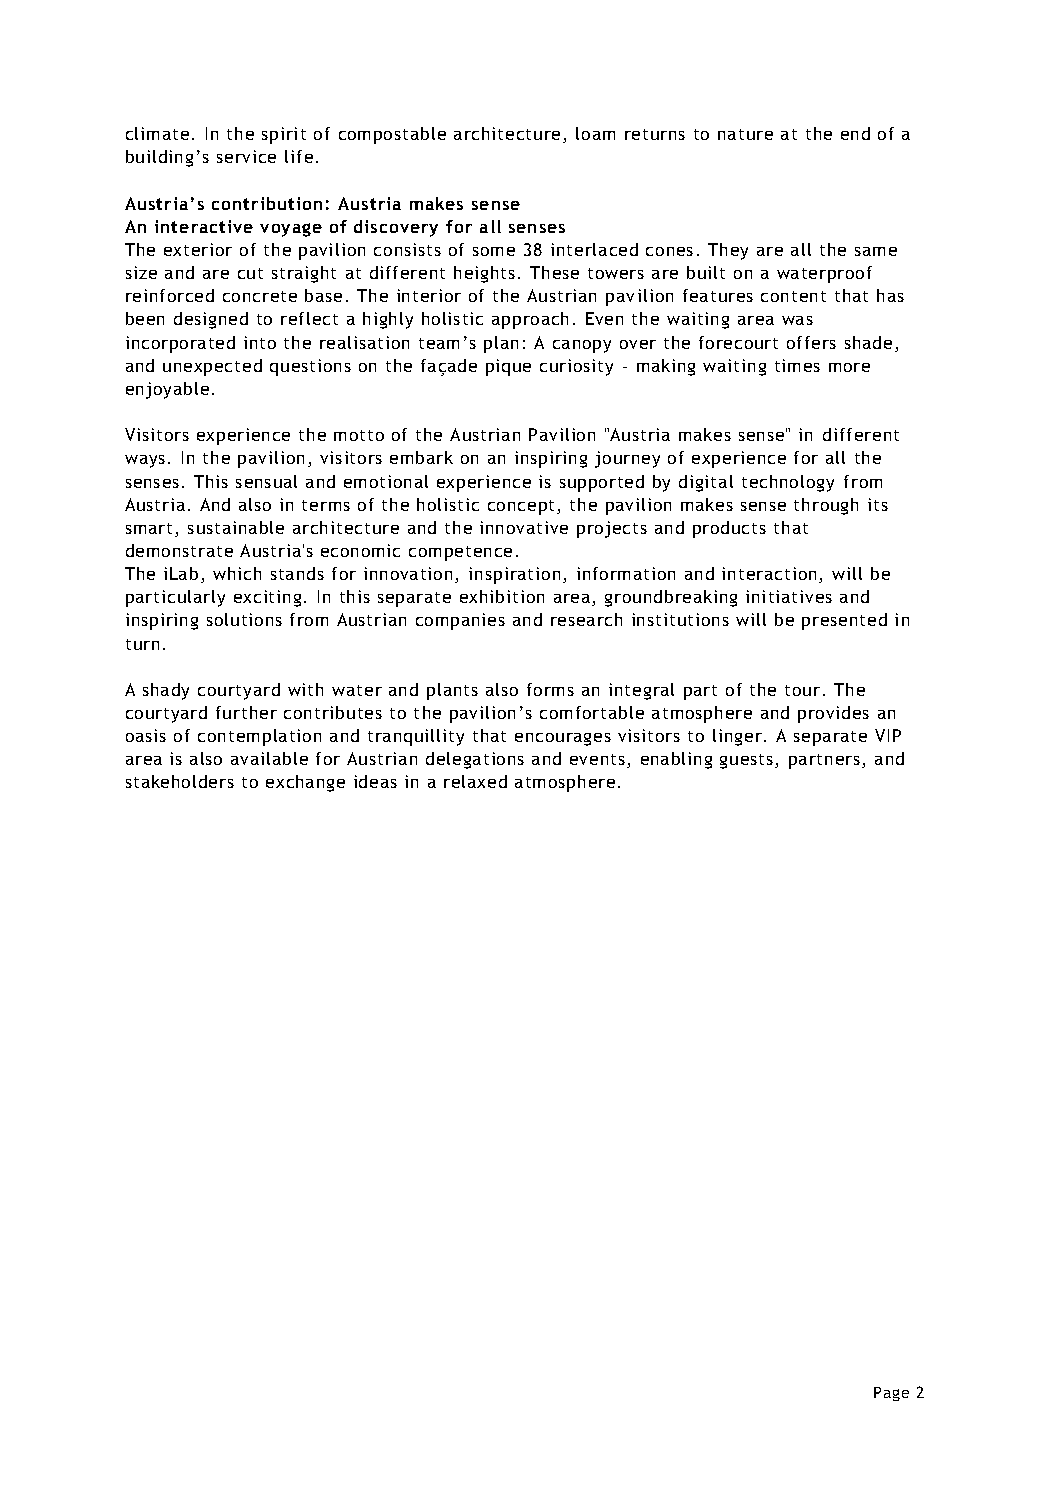 The height and width of the screenshot is (1486, 1051). What do you see at coordinates (259, 737) in the screenshot?
I see `contemplation` at bounding box center [259, 737].
